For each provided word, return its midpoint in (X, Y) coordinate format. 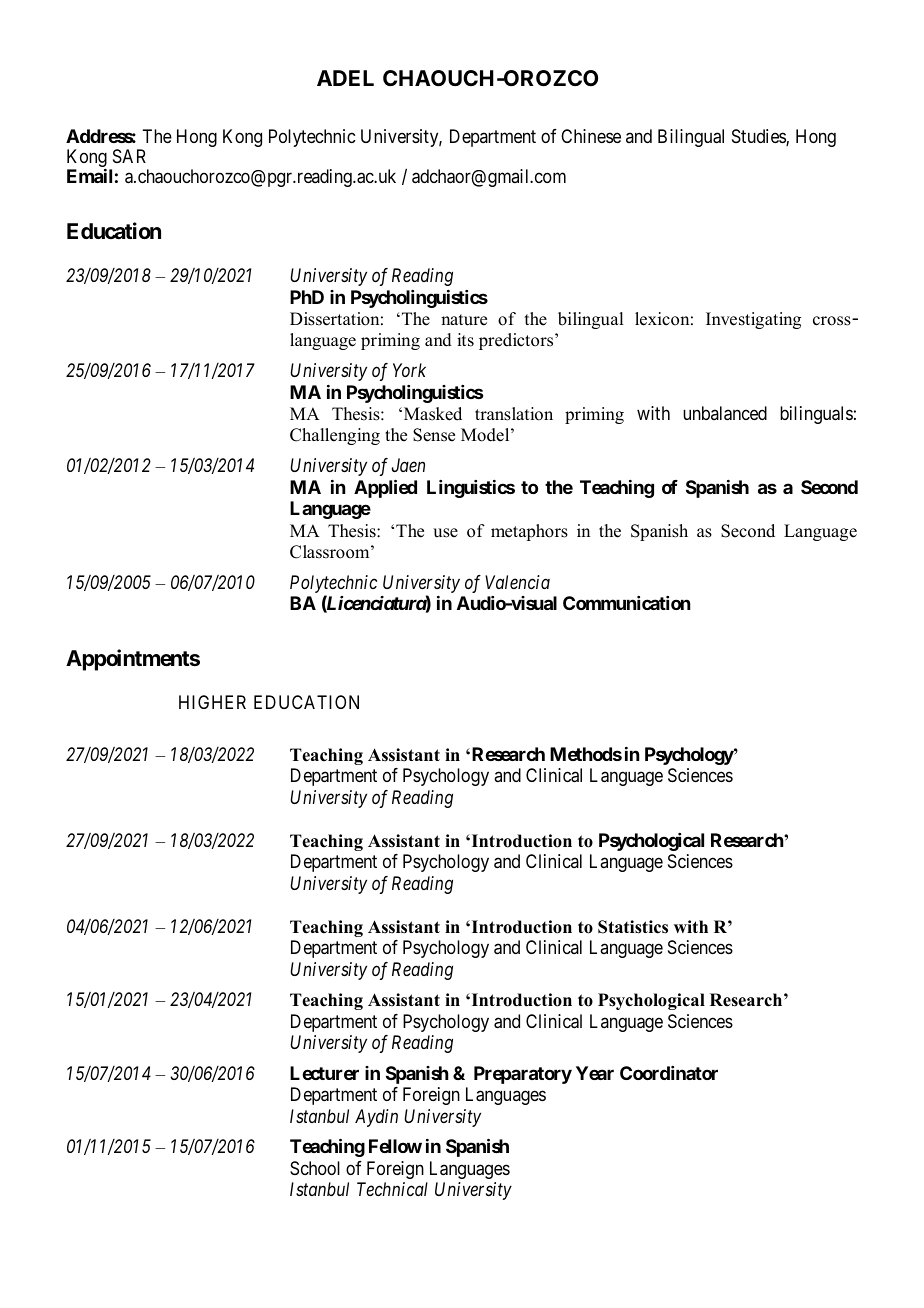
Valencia (517, 582)
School (315, 1168)
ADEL (345, 78)
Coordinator (669, 1073)
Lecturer (324, 1073)
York (409, 370)
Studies (759, 137)
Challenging (335, 436)
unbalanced (725, 413)
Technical (392, 1189)
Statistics (633, 927)
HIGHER (212, 702)
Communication (626, 603)
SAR (129, 156)
